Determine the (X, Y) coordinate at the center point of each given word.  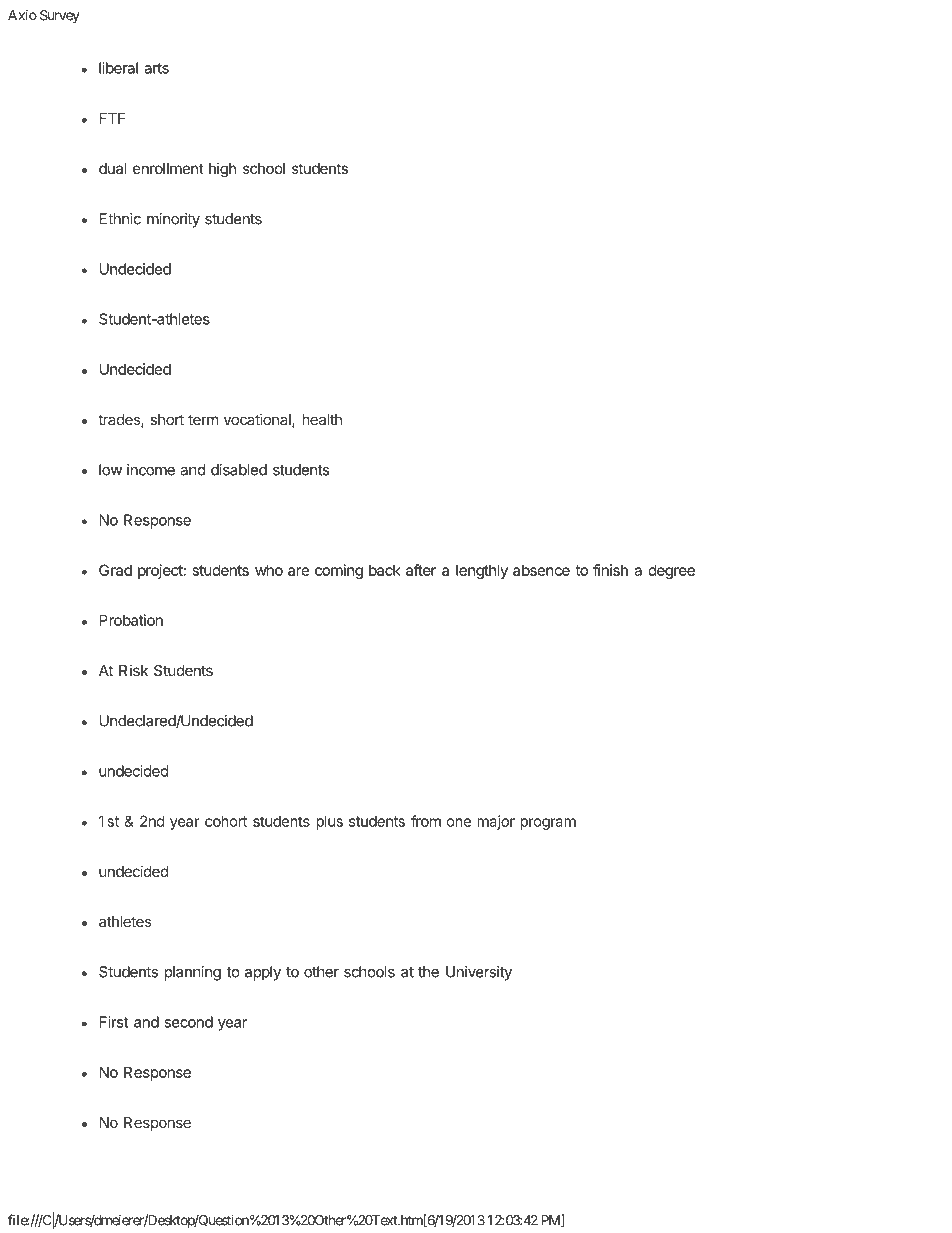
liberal (118, 68)
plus (329, 822)
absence (541, 570)
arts (156, 68)
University (479, 973)
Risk (133, 670)
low (110, 470)
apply (263, 973)
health (322, 419)
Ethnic (120, 219)
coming (339, 571)
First (114, 1022)
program (548, 824)
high (222, 170)
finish (610, 570)
